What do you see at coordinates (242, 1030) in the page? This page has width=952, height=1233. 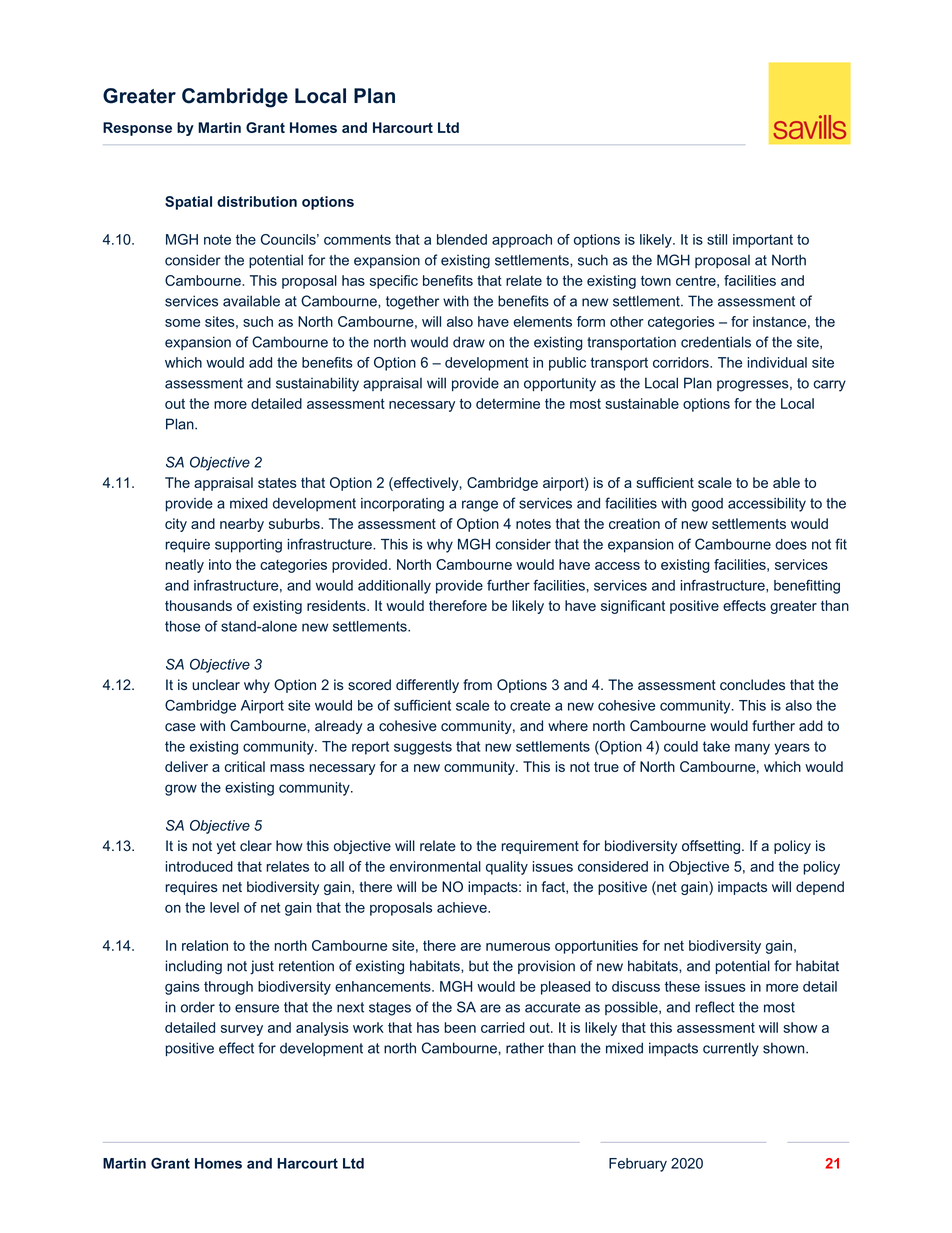 I see `survey` at bounding box center [242, 1030].
